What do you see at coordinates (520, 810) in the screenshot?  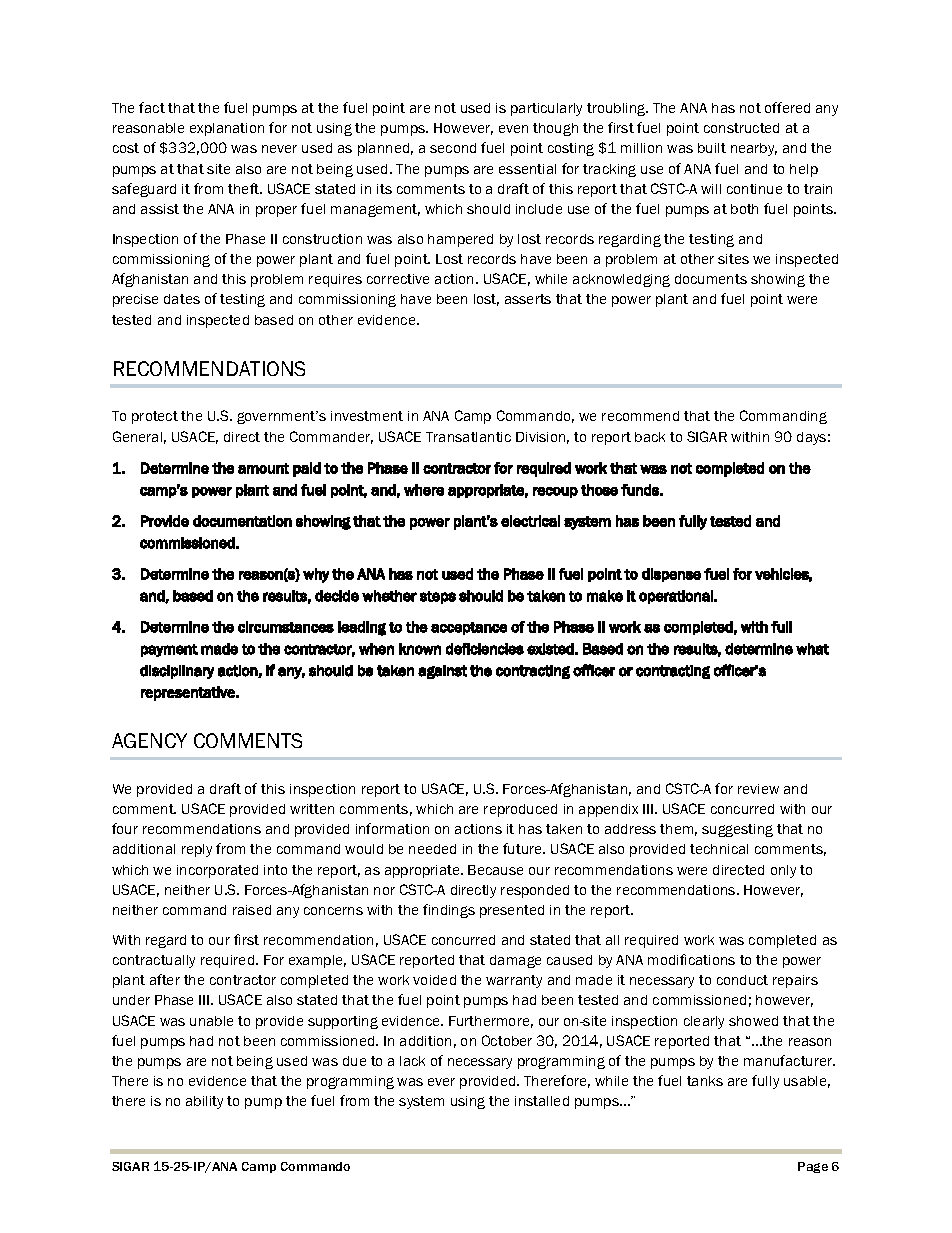 I see `reproduced` at bounding box center [520, 810].
